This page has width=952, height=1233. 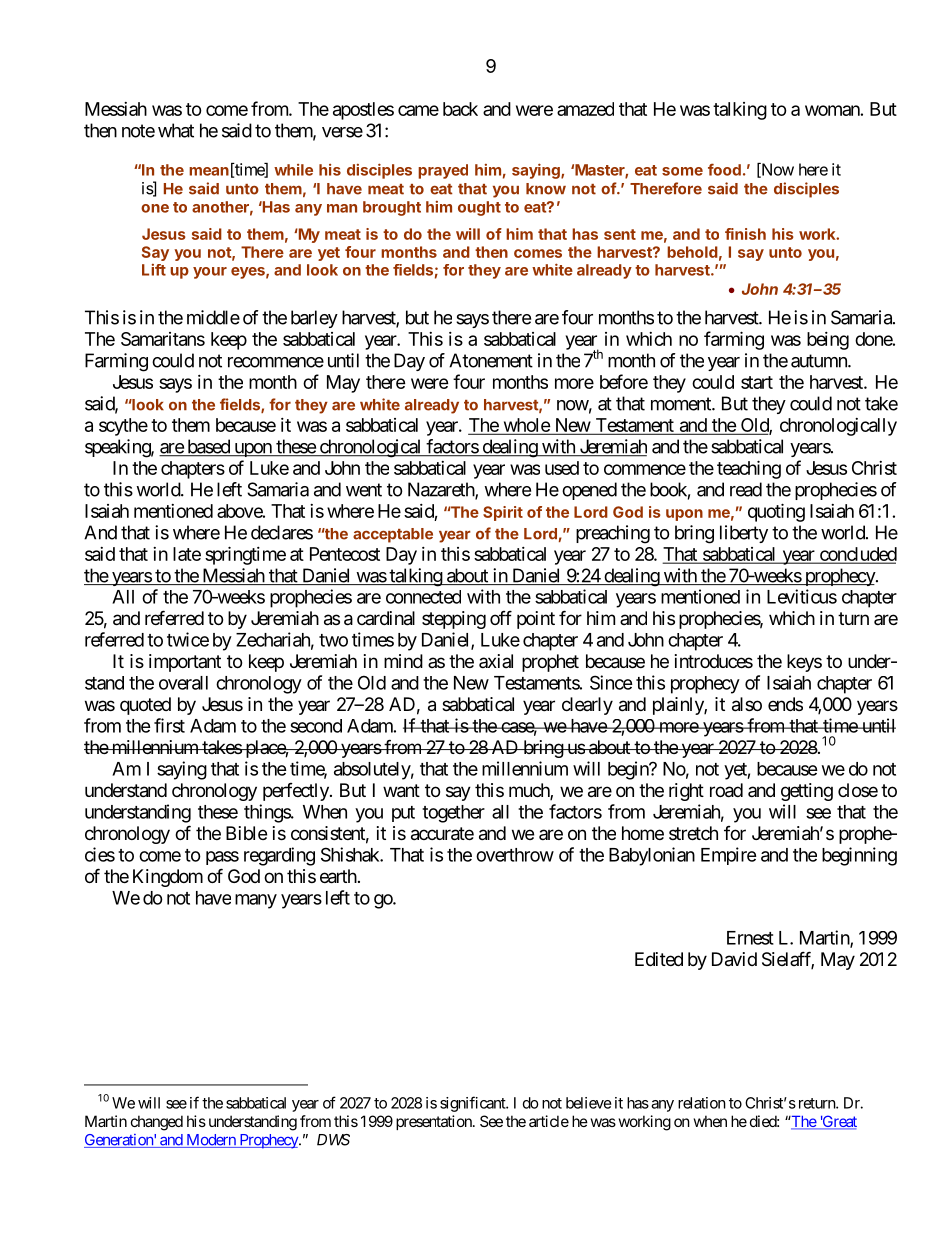 What do you see at coordinates (749, 469) in the page?
I see `teaching` at bounding box center [749, 469].
